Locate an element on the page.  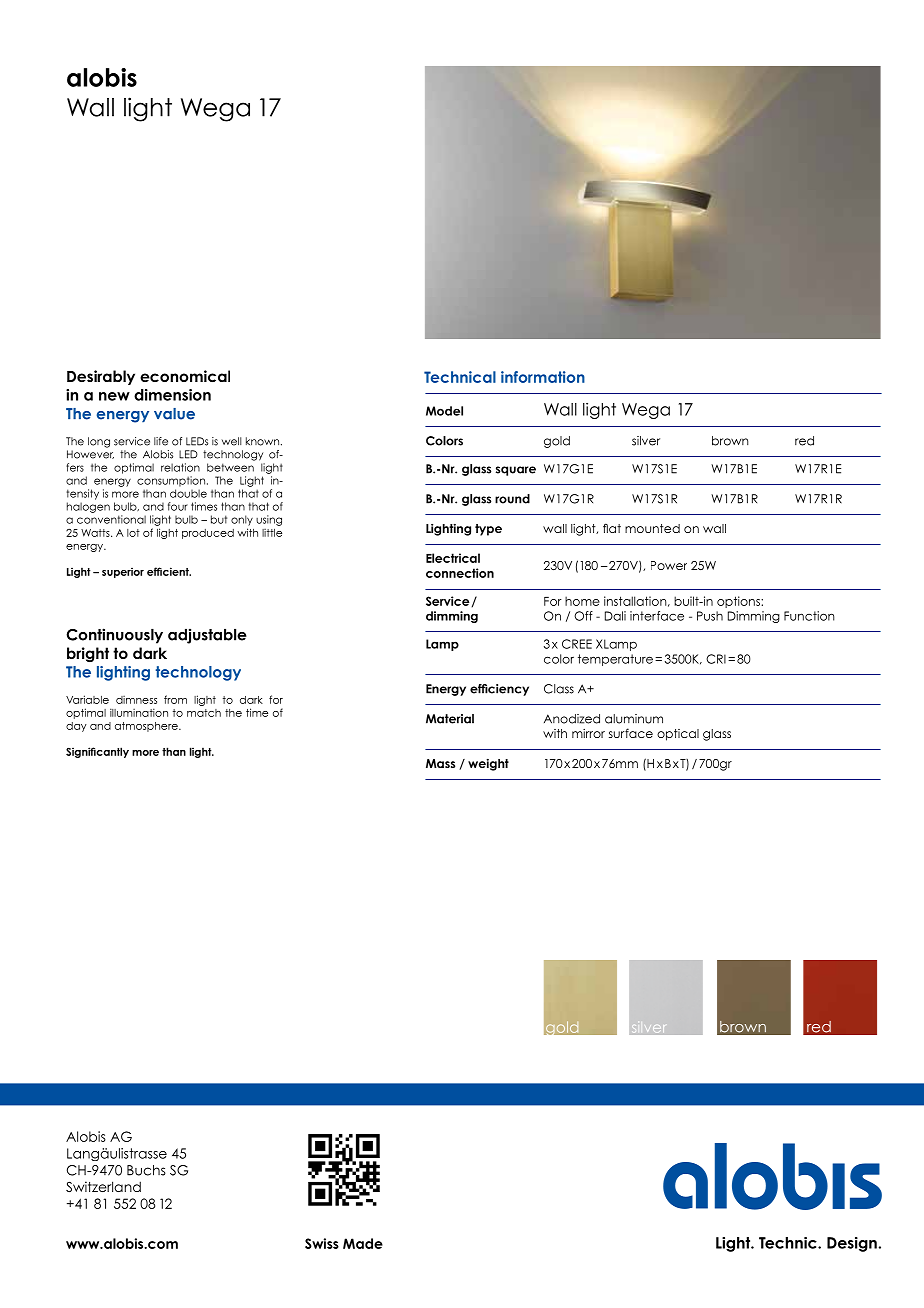
dimension is located at coordinates (172, 395).
